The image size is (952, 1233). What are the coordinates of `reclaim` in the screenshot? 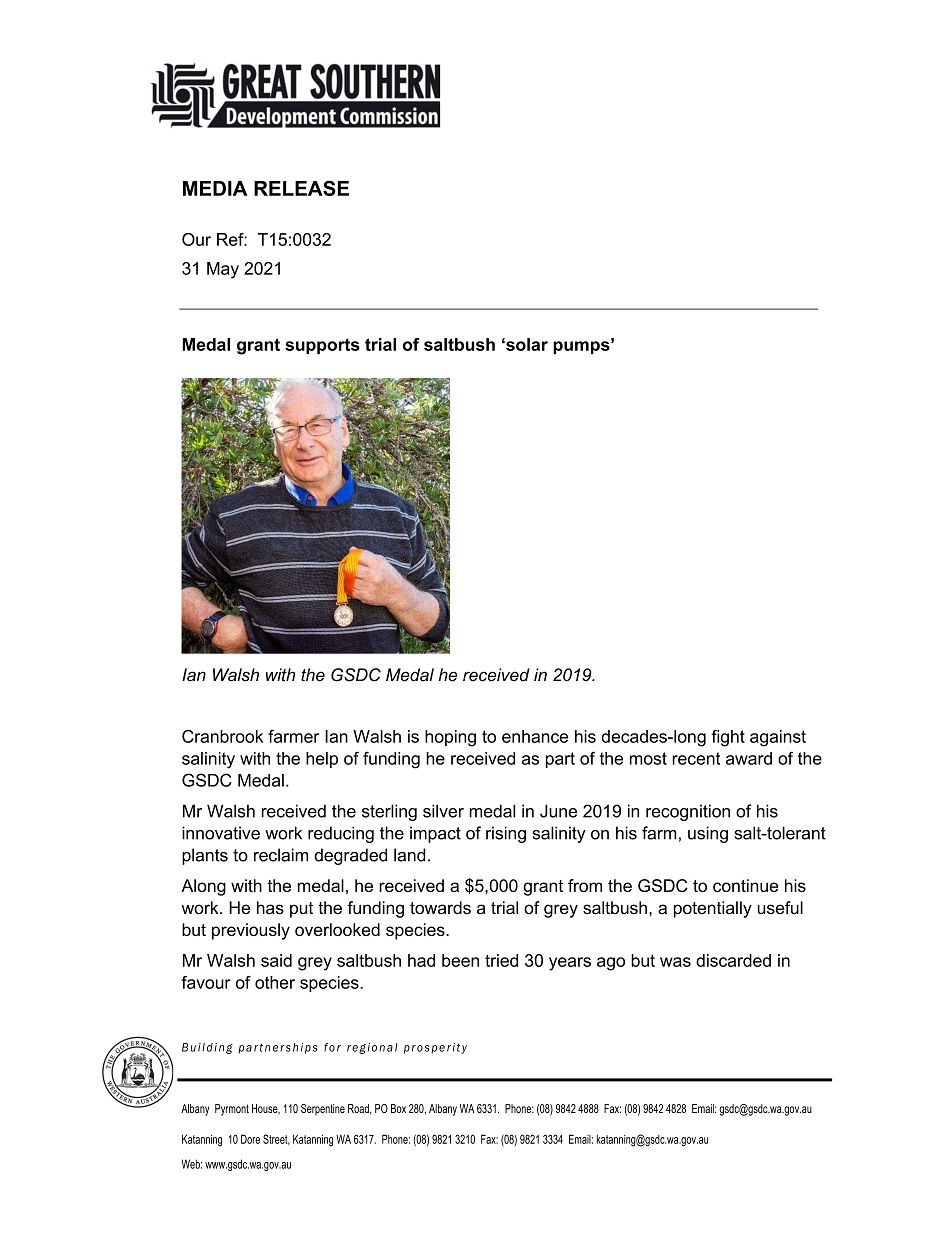 It's located at (281, 855).
